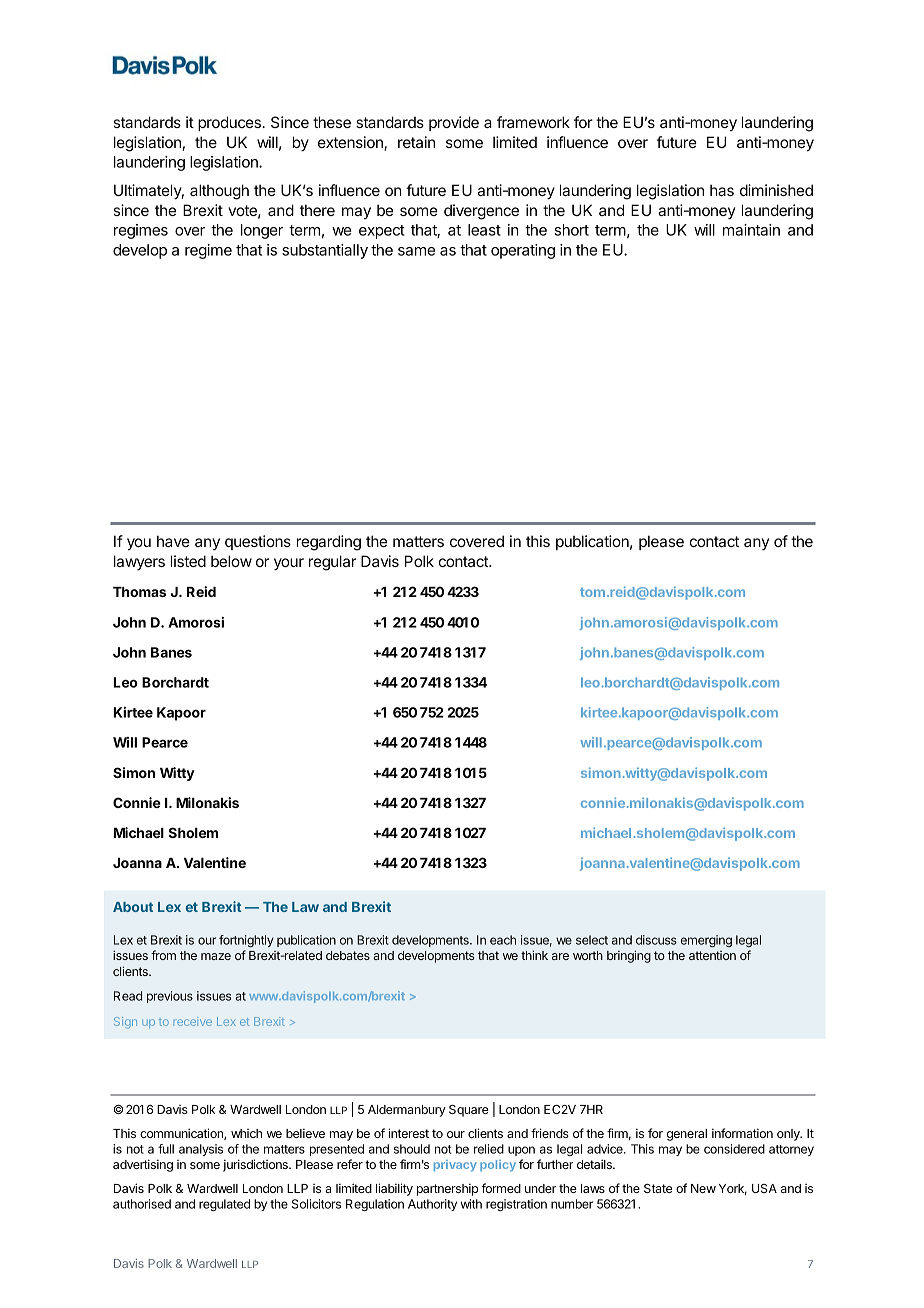 The image size is (924, 1308). What do you see at coordinates (503, 940) in the screenshot?
I see `each` at bounding box center [503, 940].
